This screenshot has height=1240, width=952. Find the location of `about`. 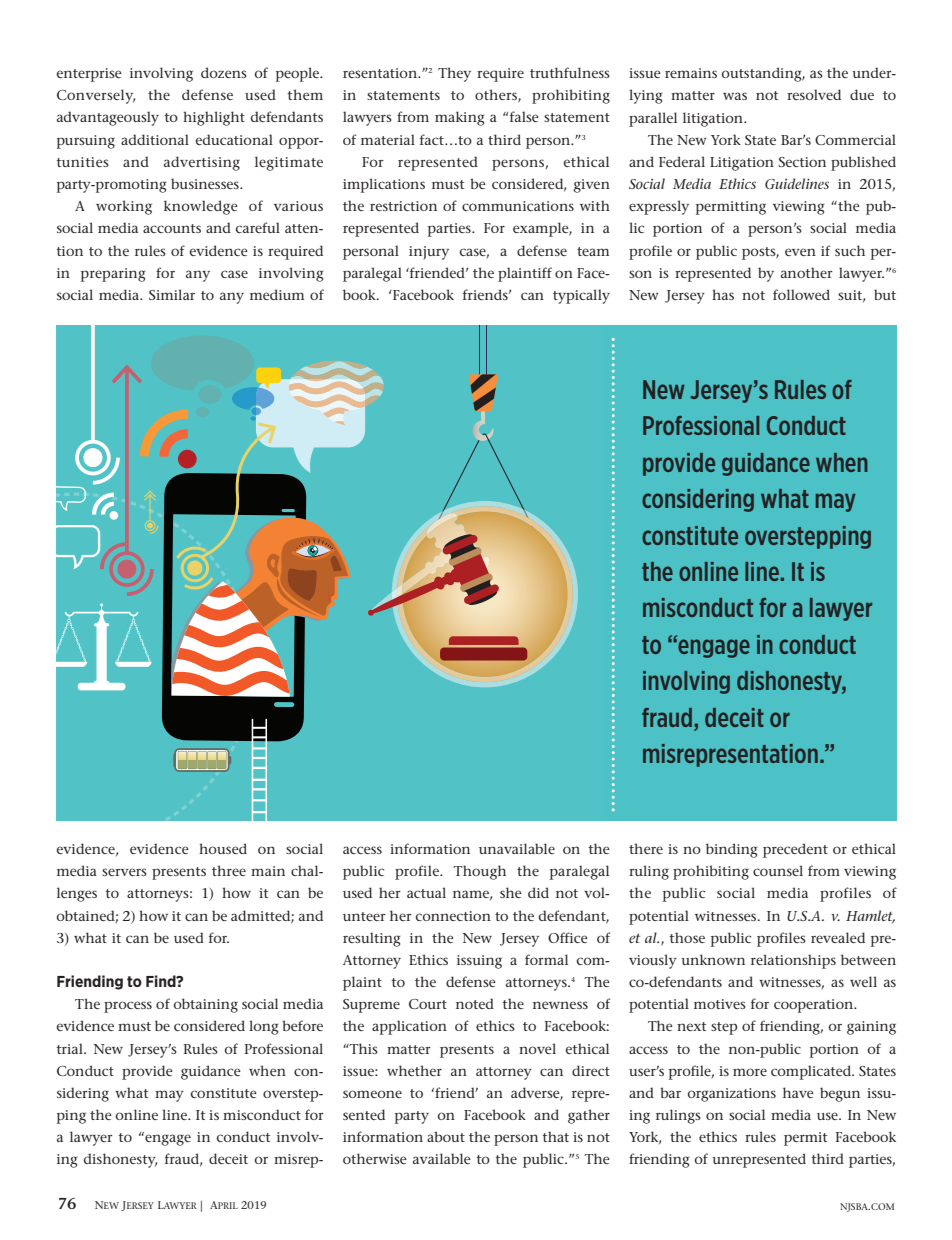

about is located at coordinates (446, 1136).
